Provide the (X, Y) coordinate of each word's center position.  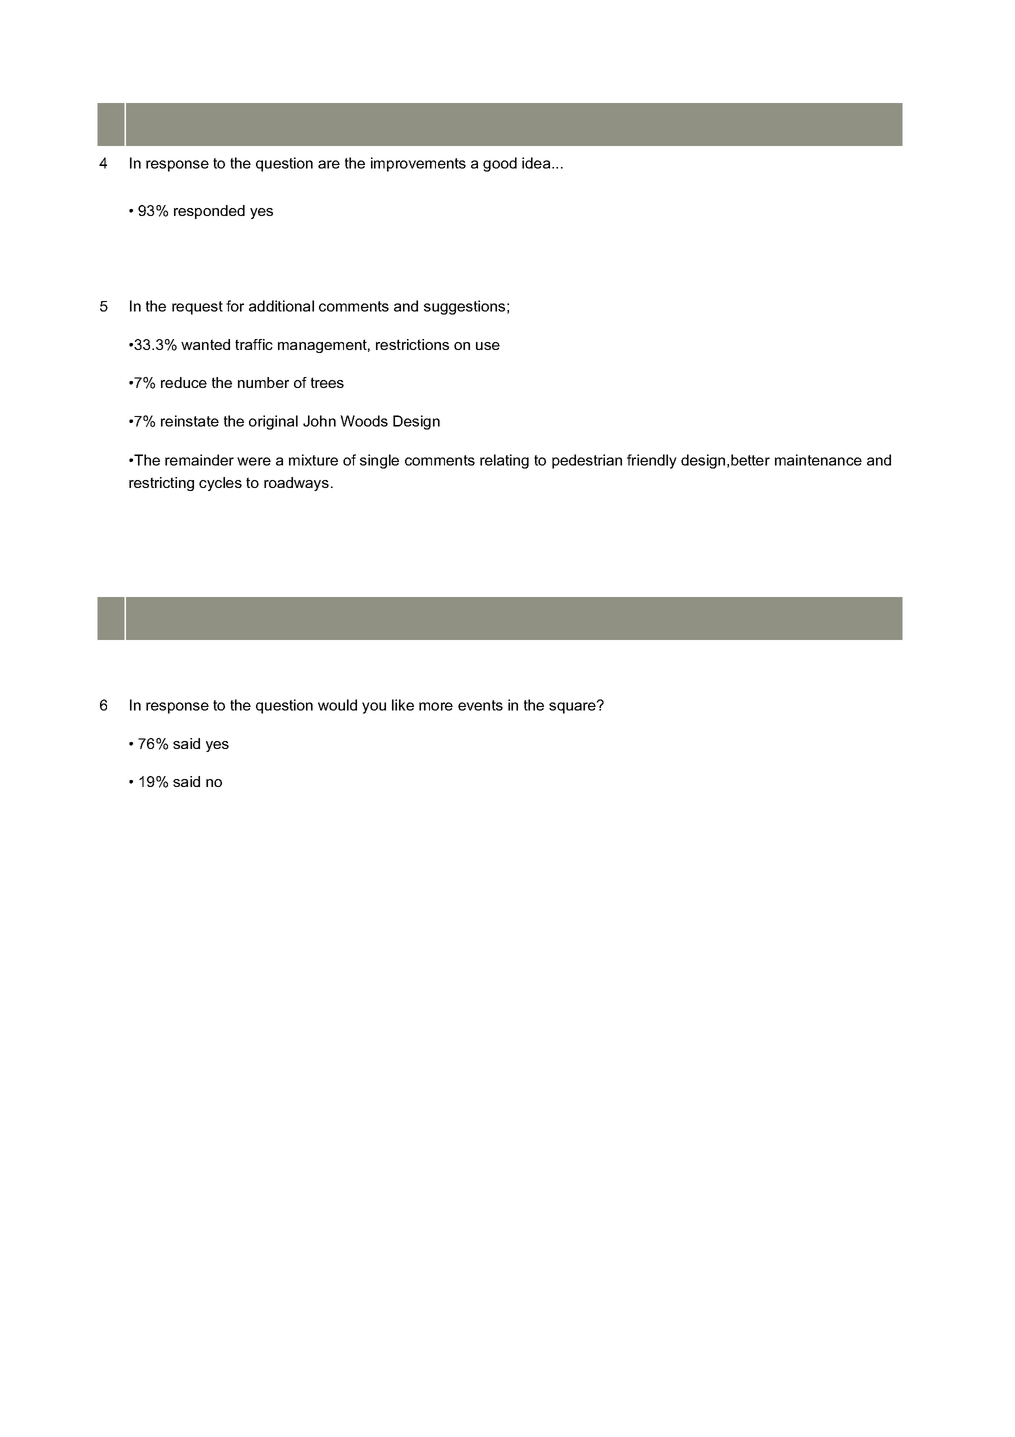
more (436, 706)
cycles (220, 484)
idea (537, 163)
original (273, 422)
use (488, 346)
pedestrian (587, 461)
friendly (652, 461)
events (480, 705)
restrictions (412, 344)
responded (209, 212)
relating (504, 461)
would (337, 705)
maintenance (818, 460)
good (500, 164)
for (235, 306)
